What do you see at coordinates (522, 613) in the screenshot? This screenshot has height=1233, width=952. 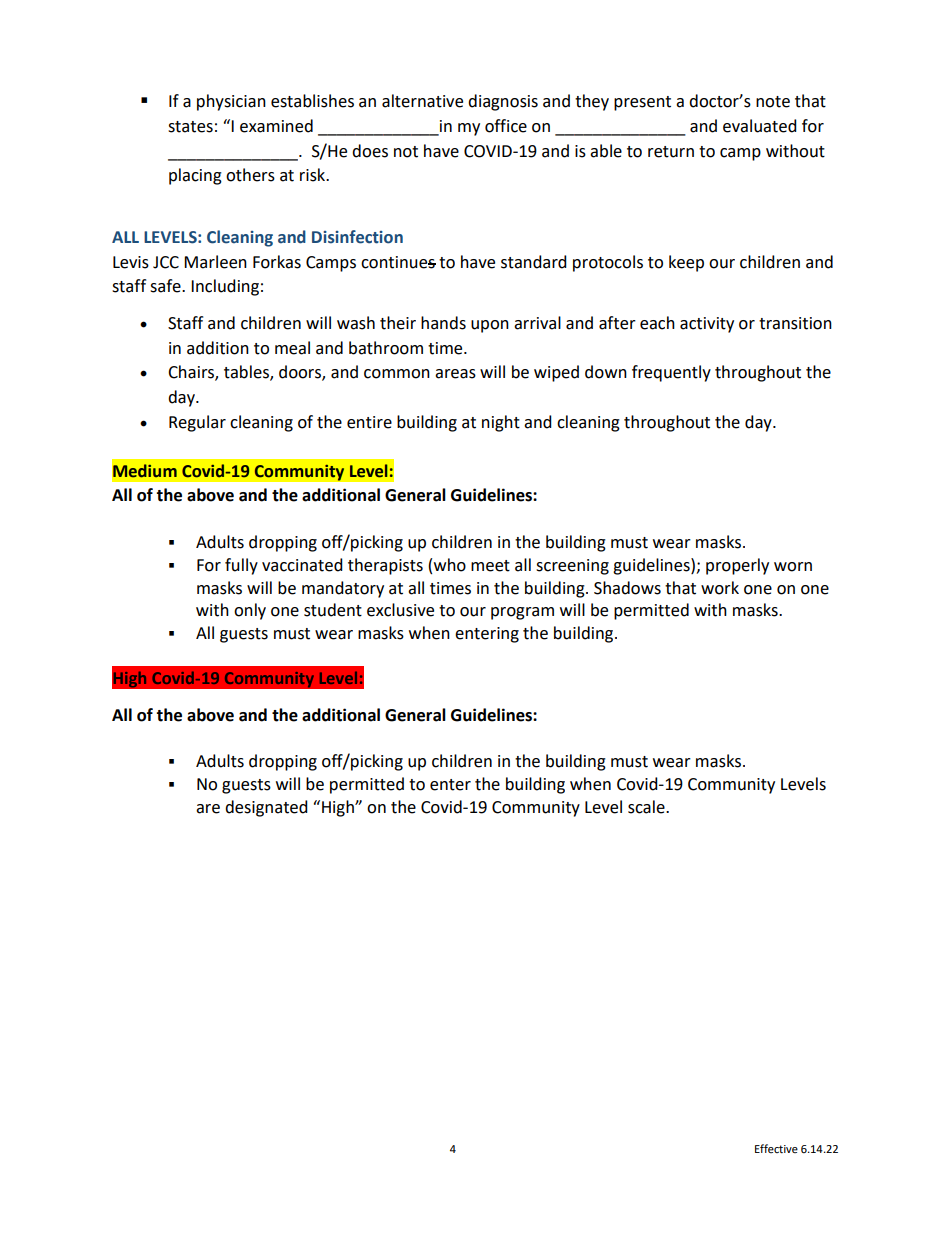 I see `program` at bounding box center [522, 613].
